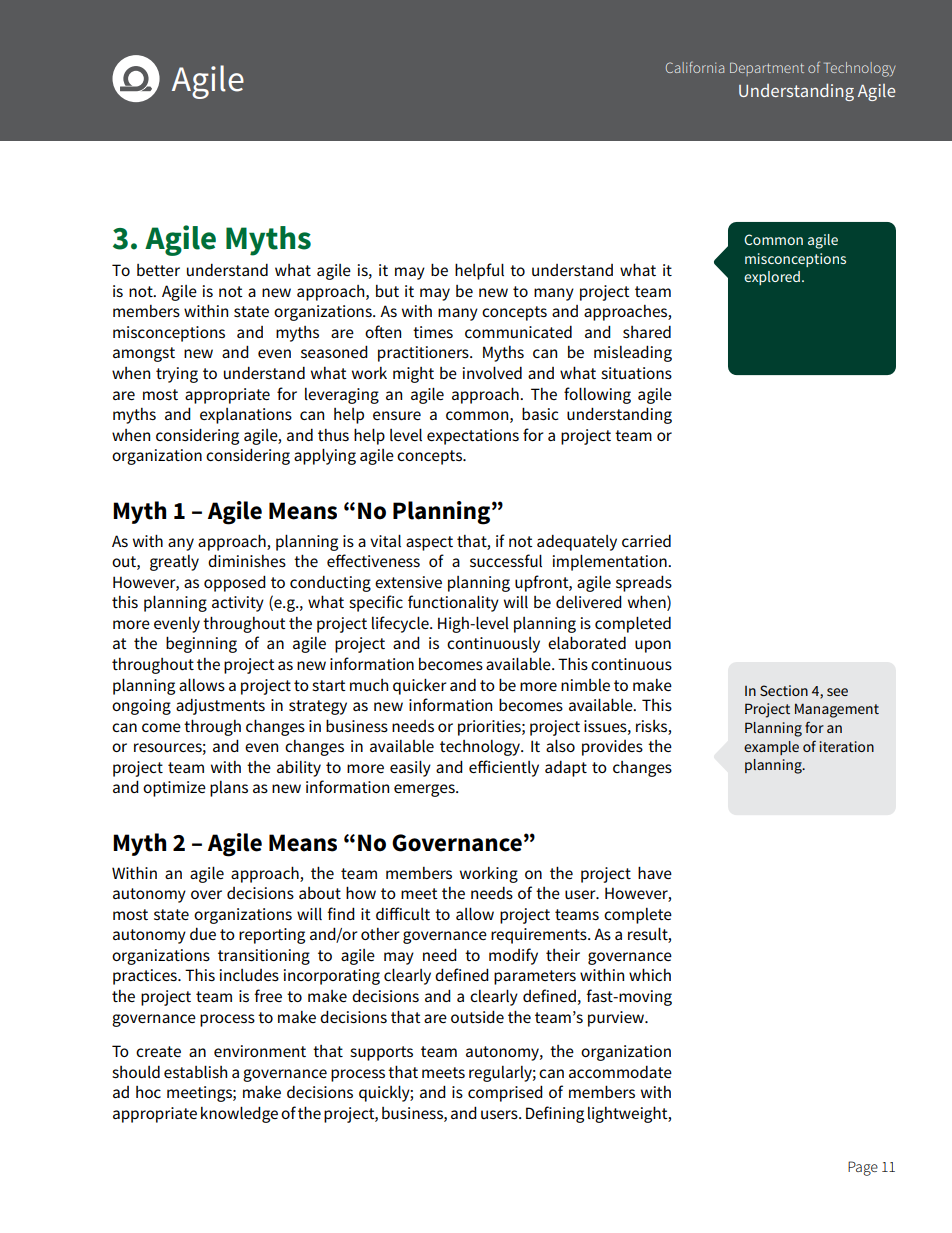 Image resolution: width=952 pixels, height=1233 pixels. What do you see at coordinates (504, 768) in the image?
I see `efficiently` at bounding box center [504, 768].
